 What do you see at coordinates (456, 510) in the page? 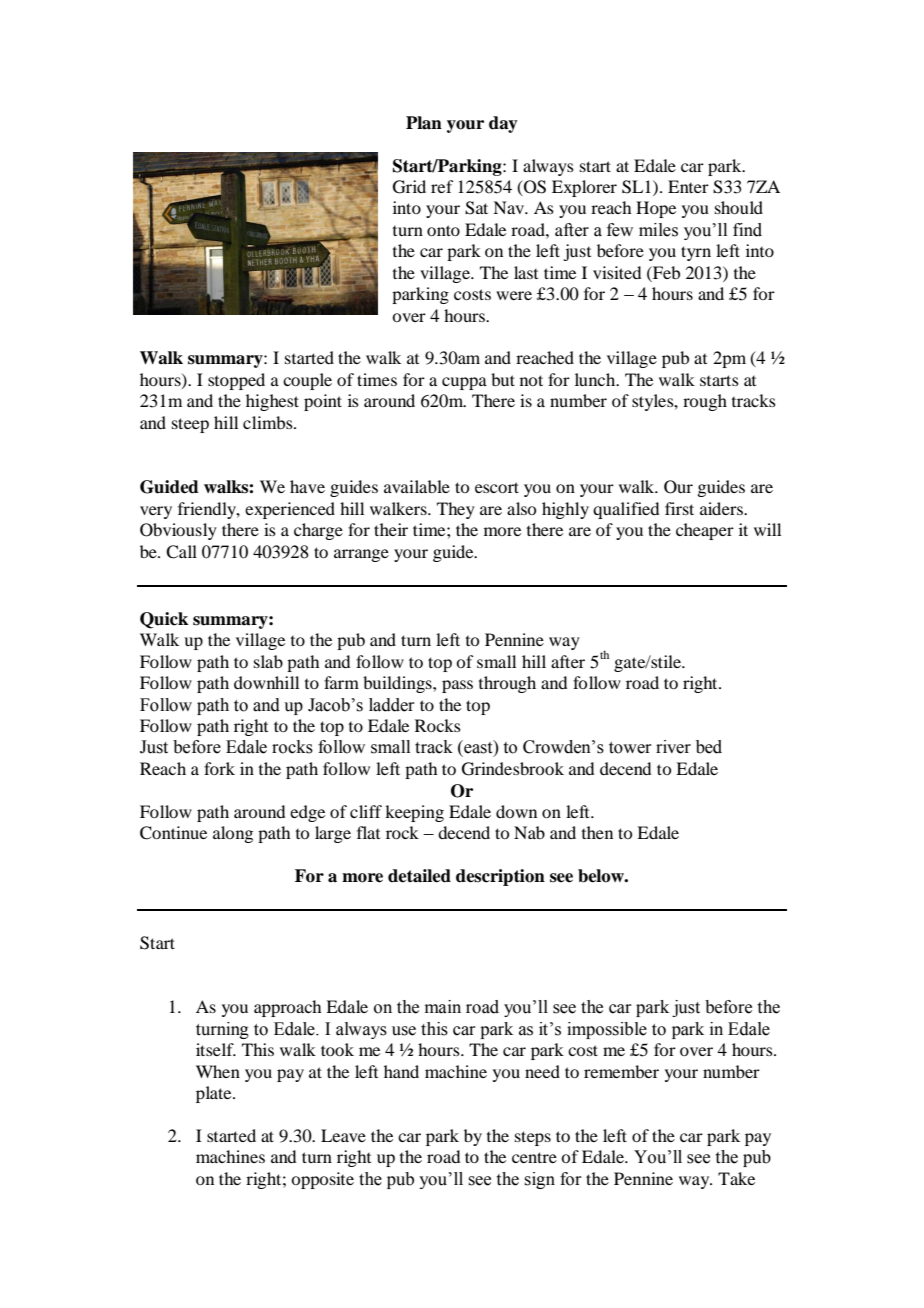
I see `They` at bounding box center [456, 510].
